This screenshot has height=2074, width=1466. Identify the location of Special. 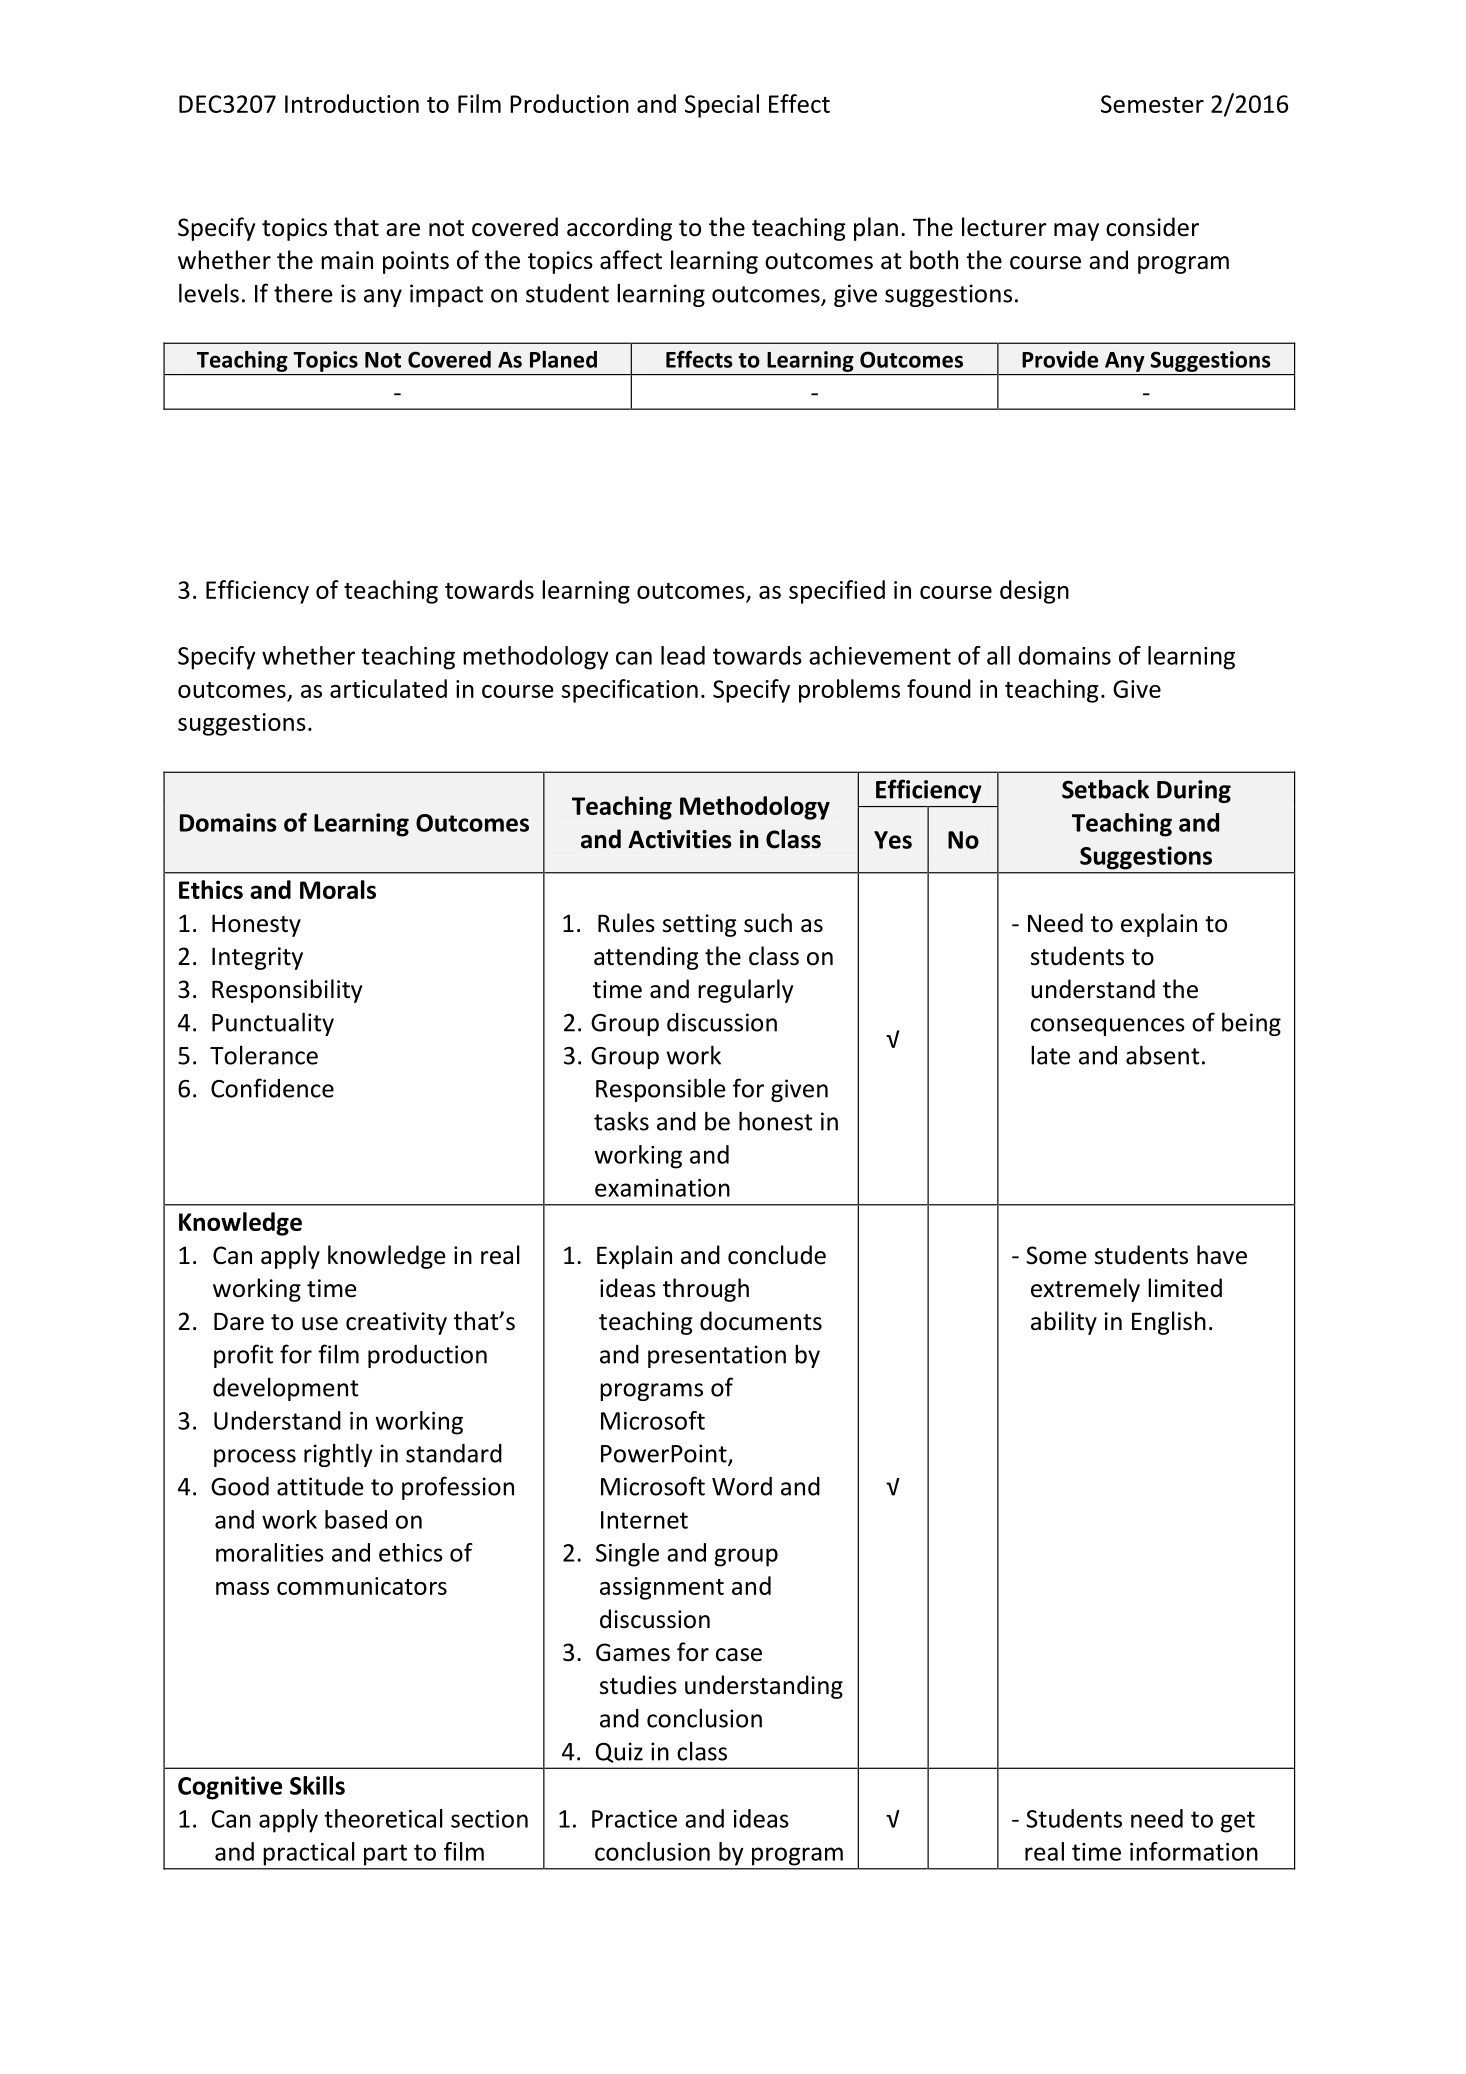
(722, 106).
